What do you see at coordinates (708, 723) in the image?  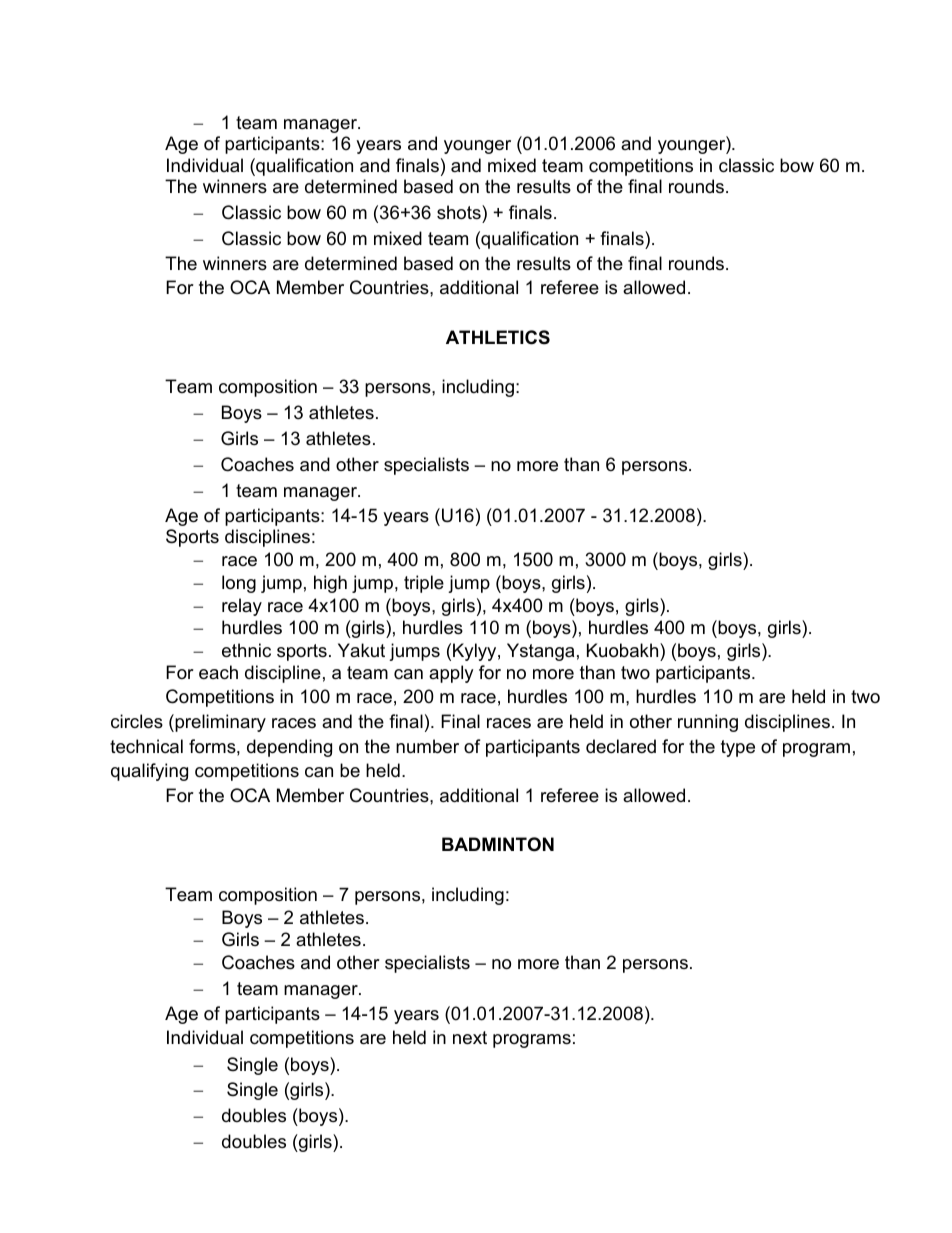 I see `running` at bounding box center [708, 723].
